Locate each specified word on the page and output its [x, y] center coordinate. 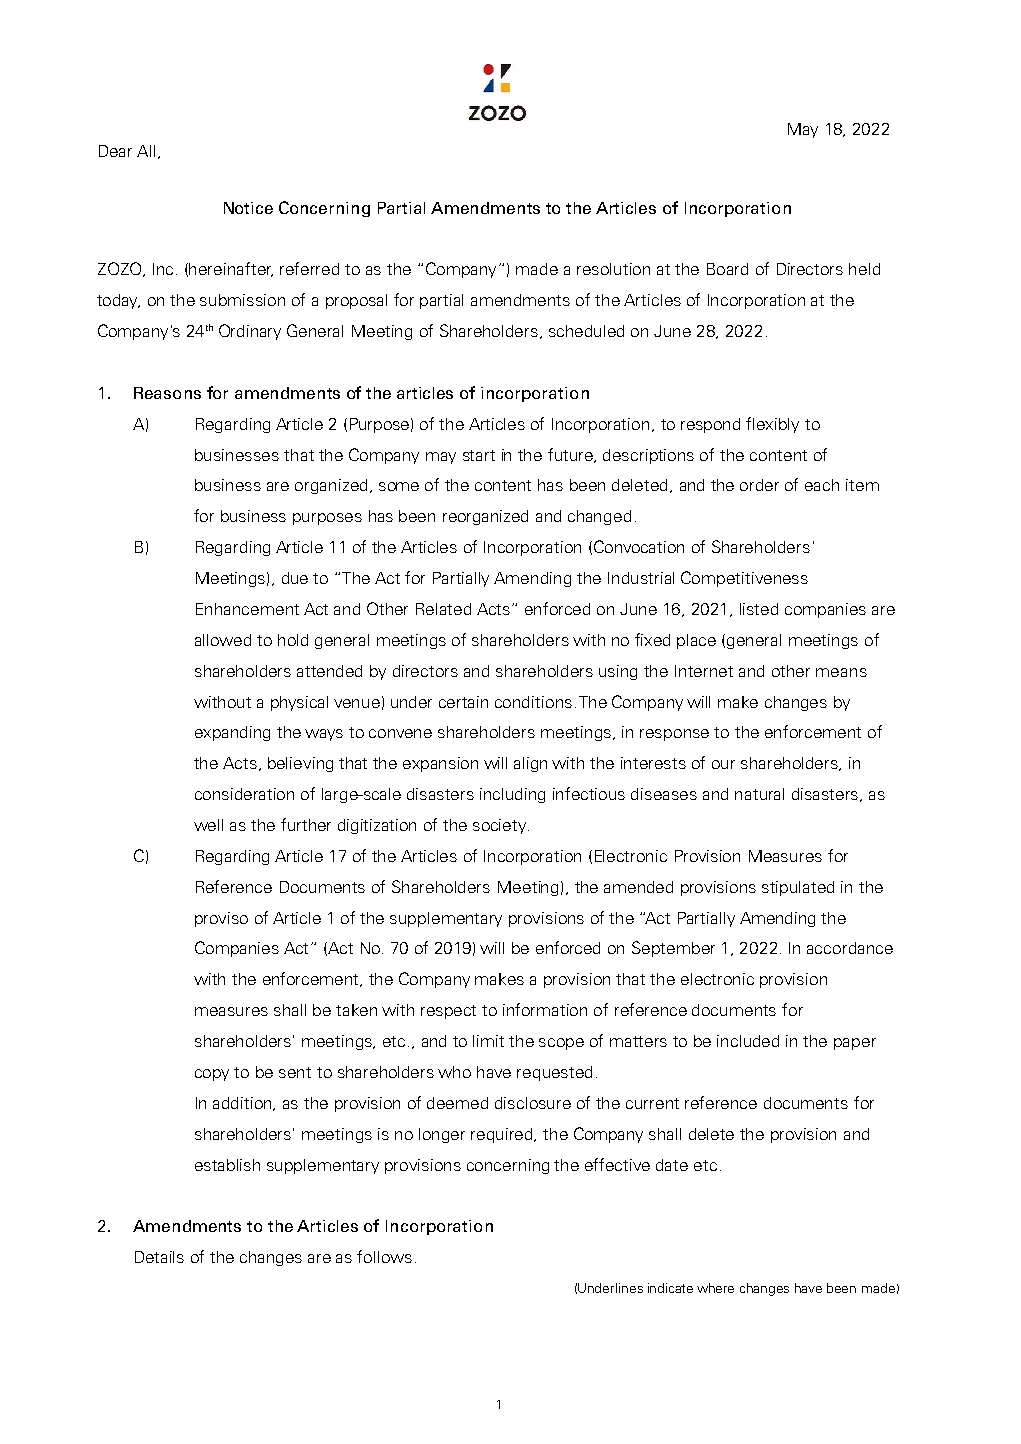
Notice [248, 208]
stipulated [798, 888]
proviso [221, 919]
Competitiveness [744, 579]
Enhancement [247, 609]
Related [443, 609]
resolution [613, 269]
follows [384, 1256]
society [501, 826]
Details [159, 1257]
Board [727, 269]
